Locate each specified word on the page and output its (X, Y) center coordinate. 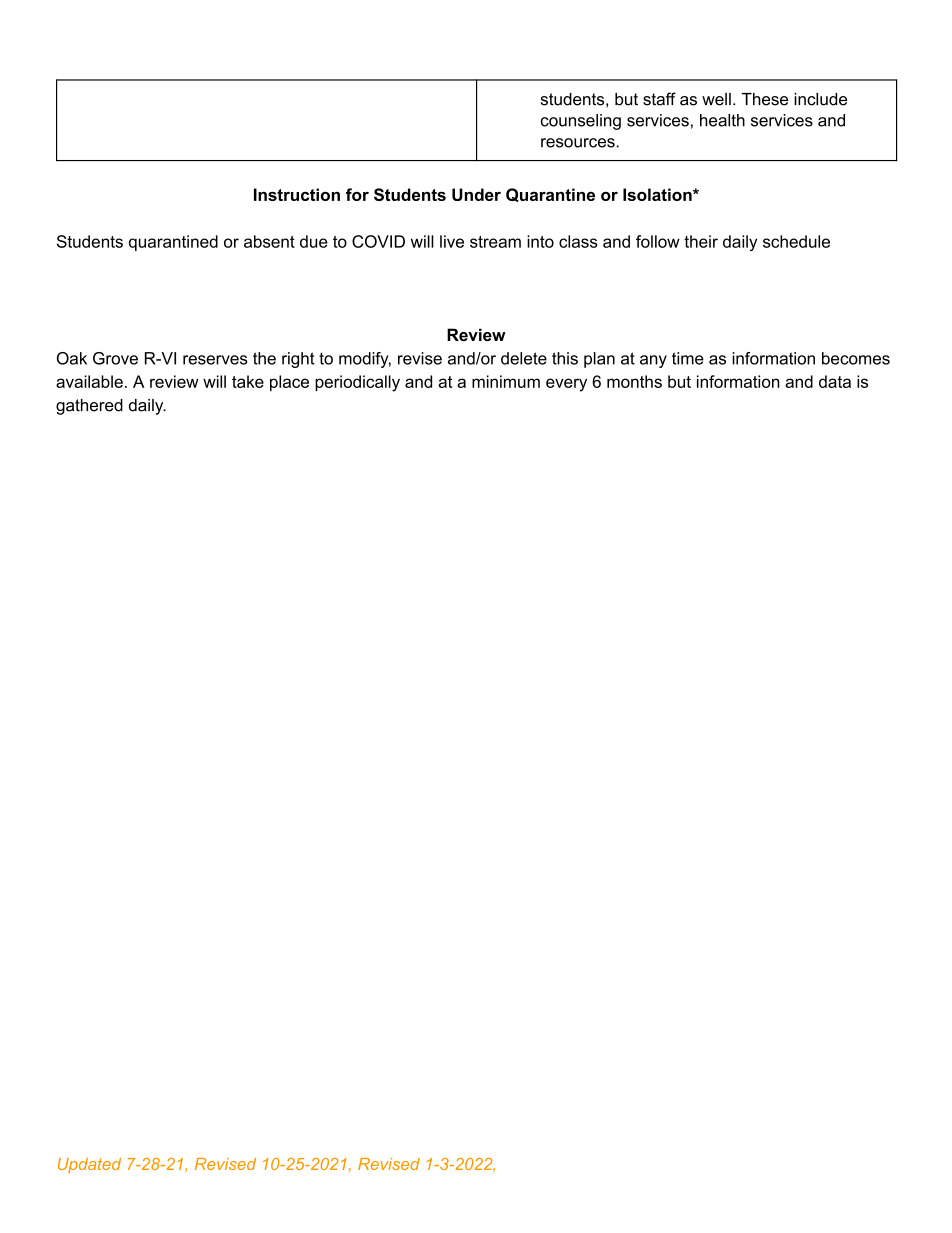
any (653, 361)
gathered (89, 407)
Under (476, 194)
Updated (89, 1165)
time (688, 358)
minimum (506, 381)
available (89, 381)
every (566, 385)
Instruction (297, 194)
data (835, 381)
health (722, 120)
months (634, 381)
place (289, 383)
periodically (357, 383)
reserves (215, 360)
